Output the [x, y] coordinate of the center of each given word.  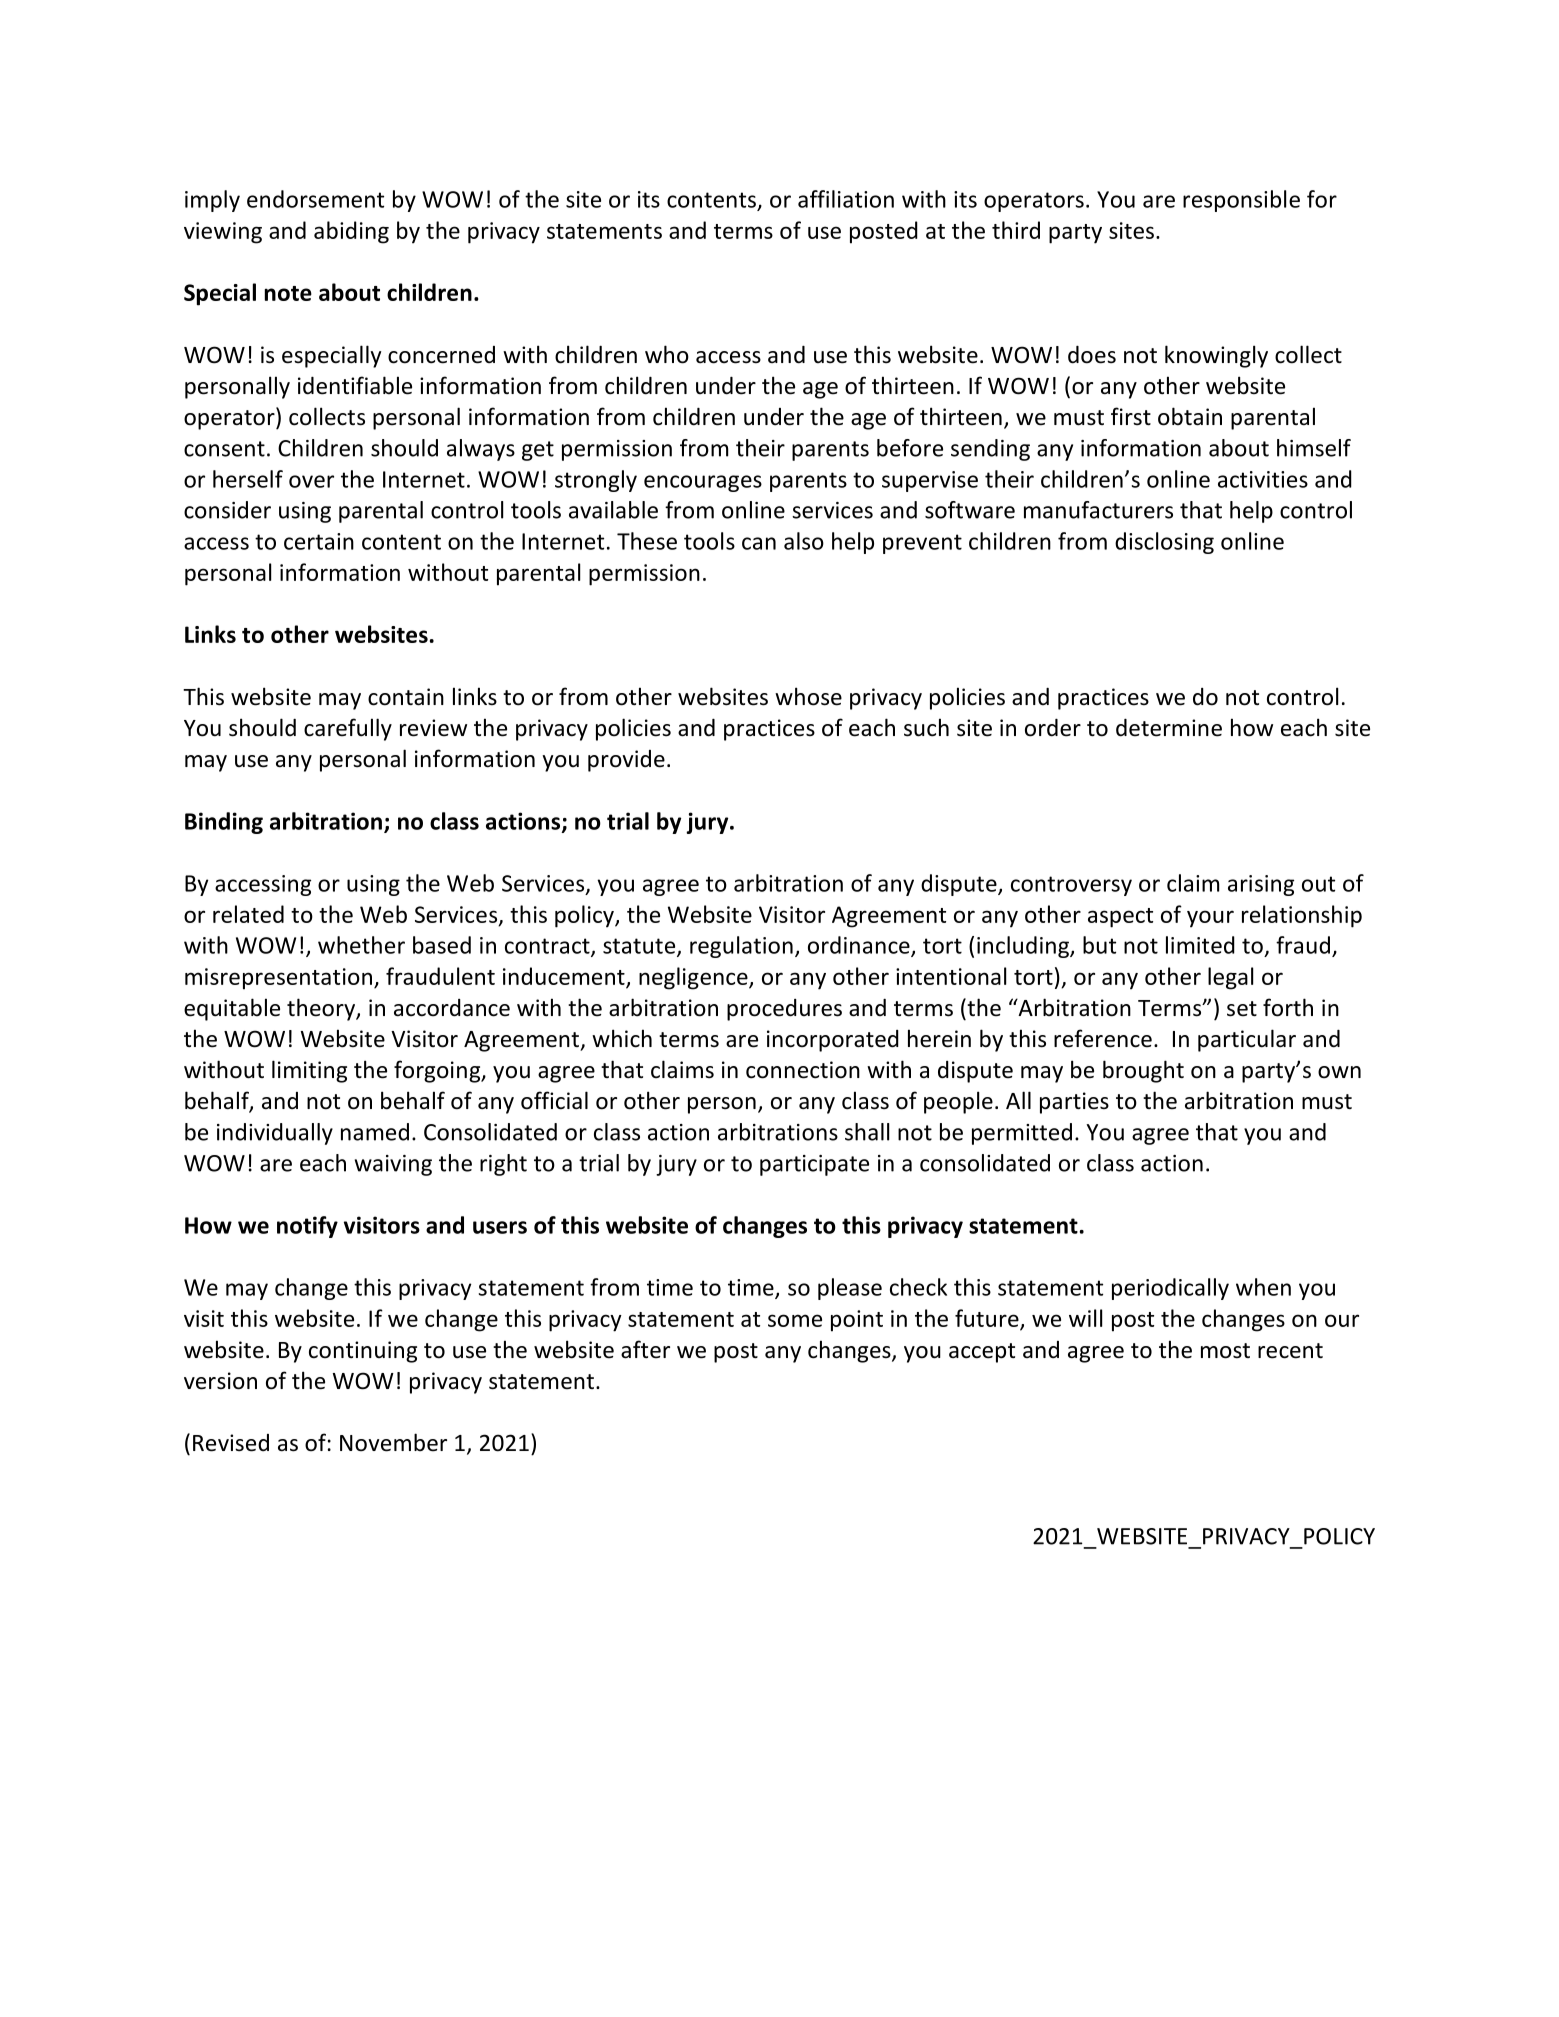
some [795, 1320]
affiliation [846, 199]
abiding [351, 232]
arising [1261, 885]
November [393, 1442]
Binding [224, 823]
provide [626, 761]
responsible [1241, 201]
